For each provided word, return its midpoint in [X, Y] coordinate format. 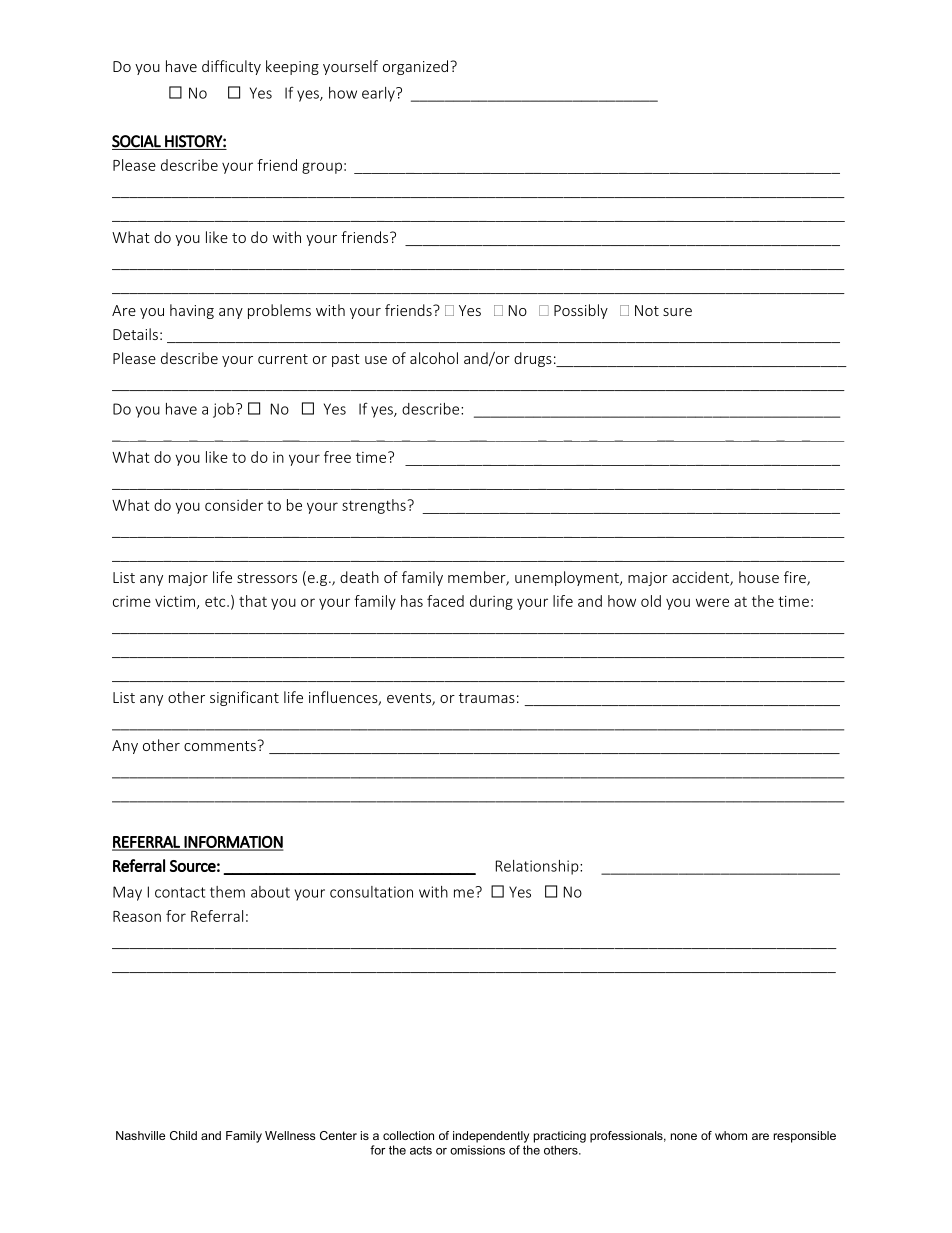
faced [445, 601]
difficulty [231, 67]
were [712, 602]
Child [183, 1135]
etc [216, 602]
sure [677, 312]
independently [491, 1137]
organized [417, 67]
